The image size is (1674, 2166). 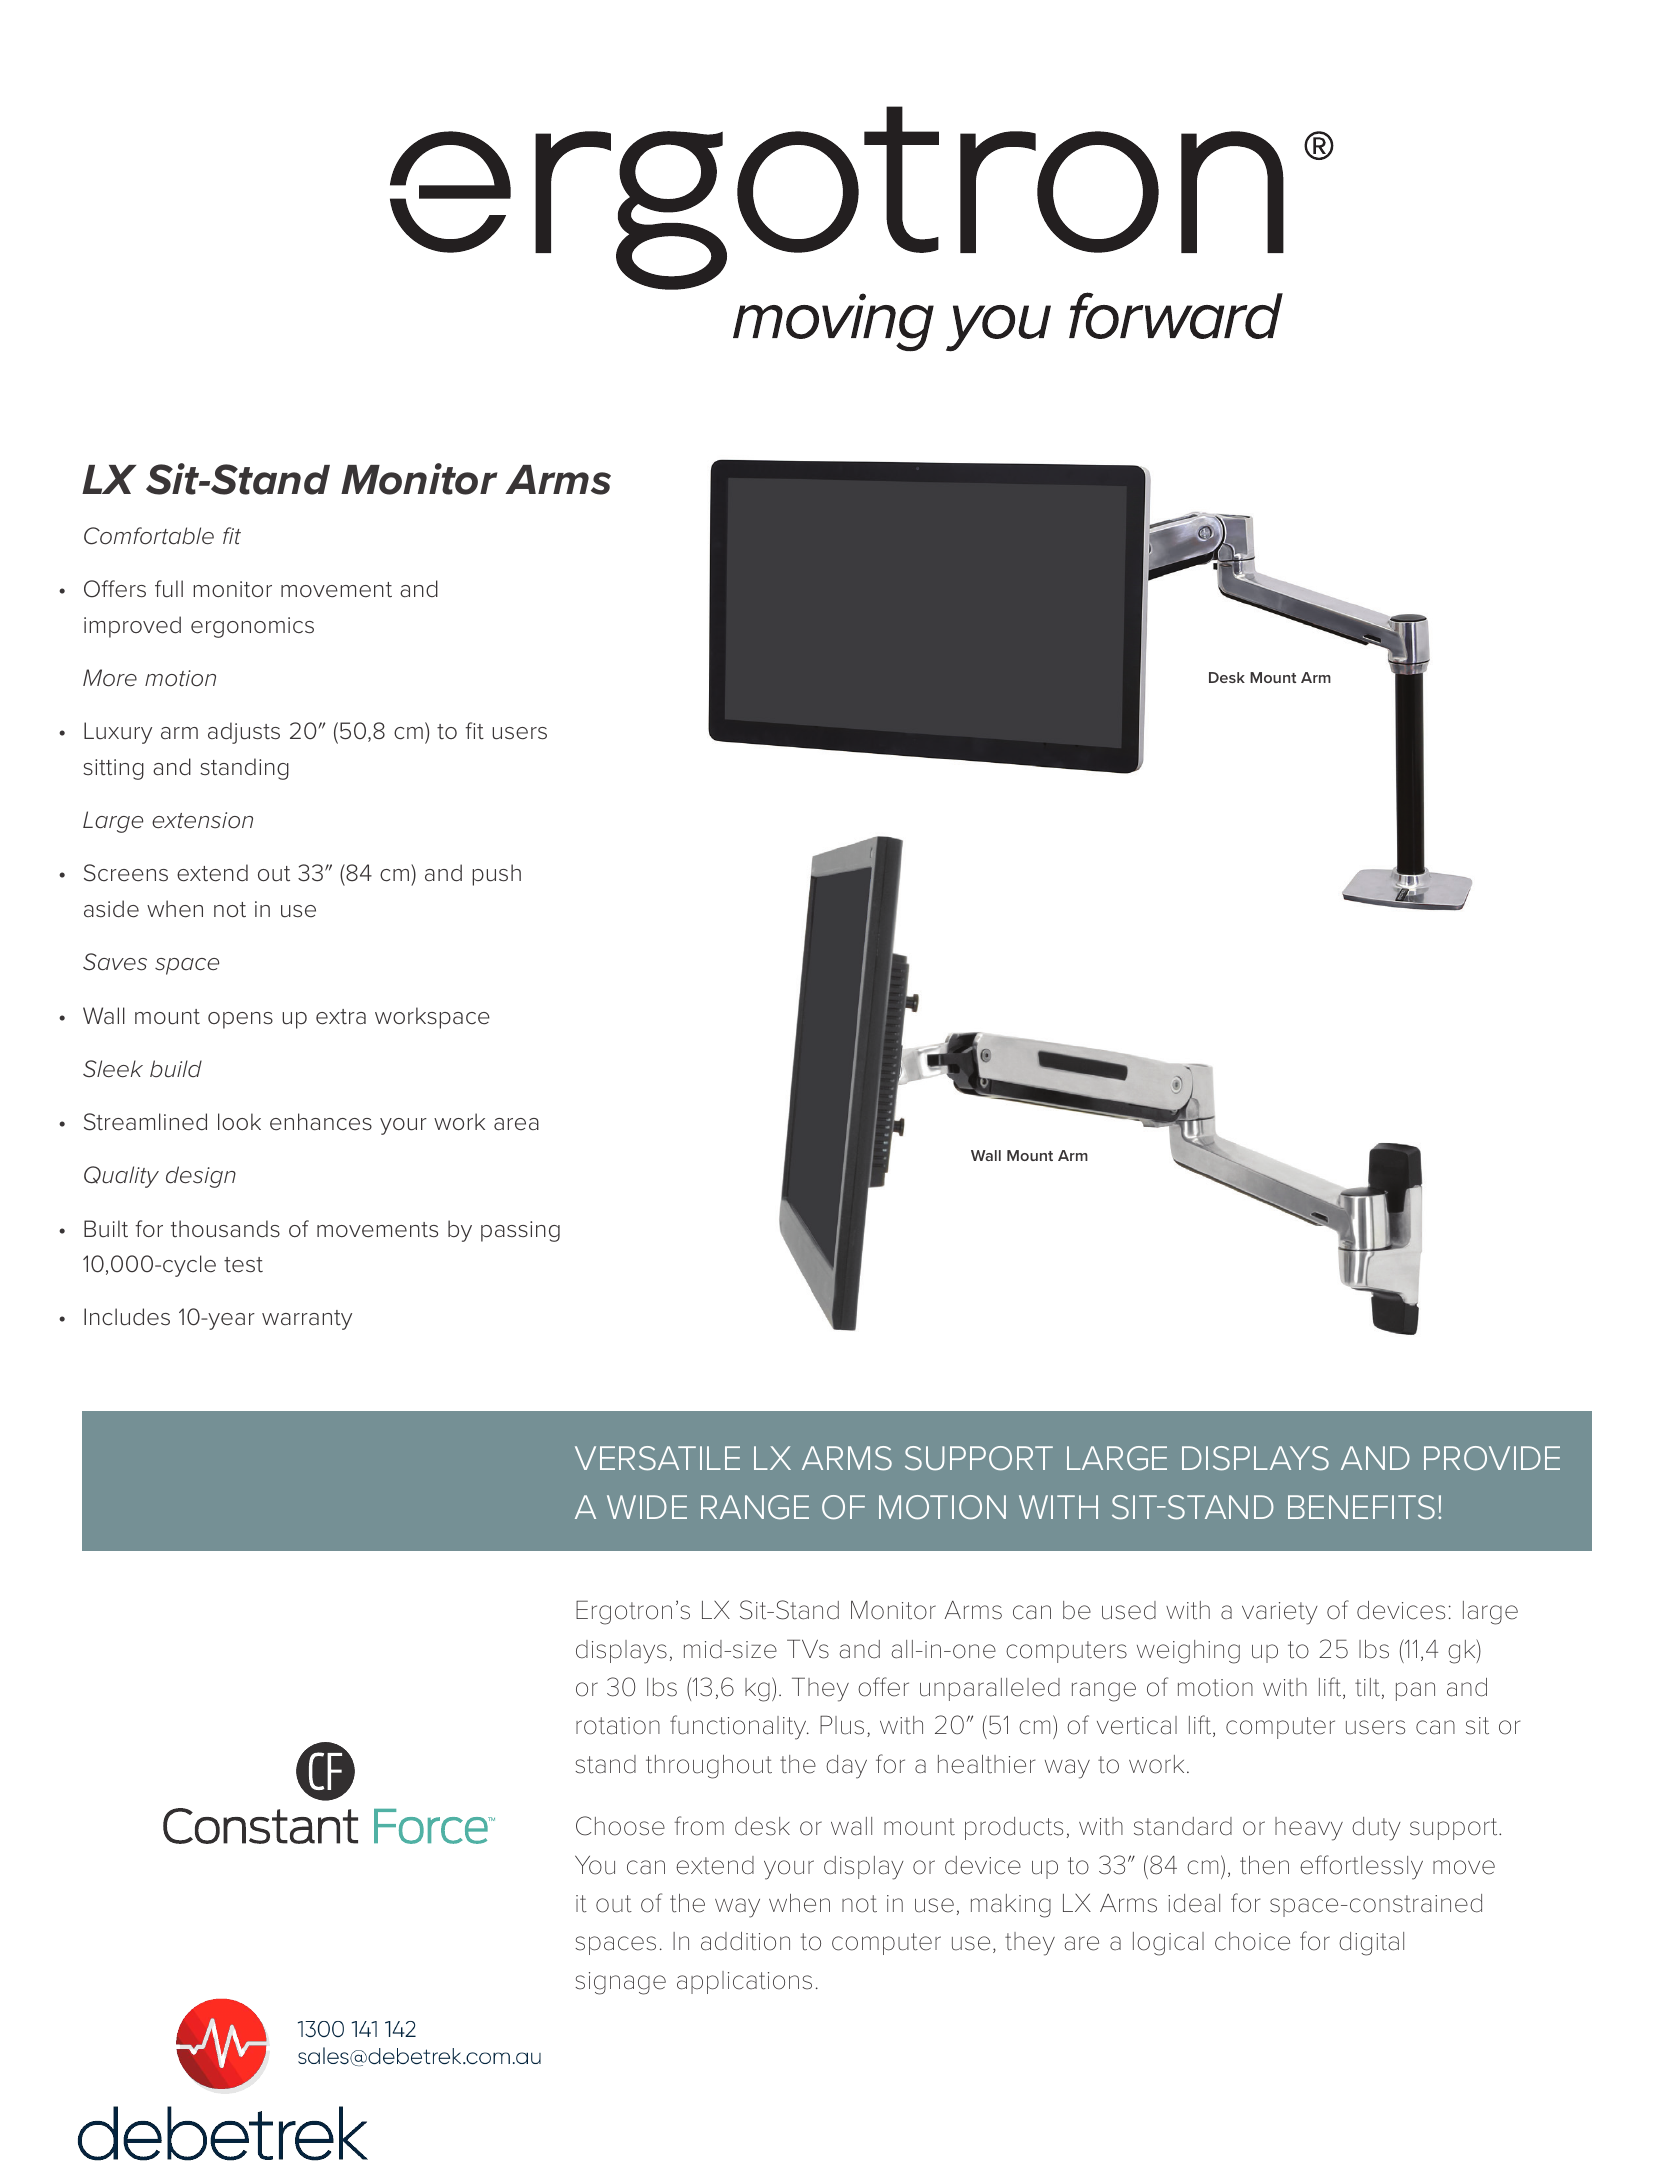 I want to click on VERSATILE, so click(x=657, y=1458).
